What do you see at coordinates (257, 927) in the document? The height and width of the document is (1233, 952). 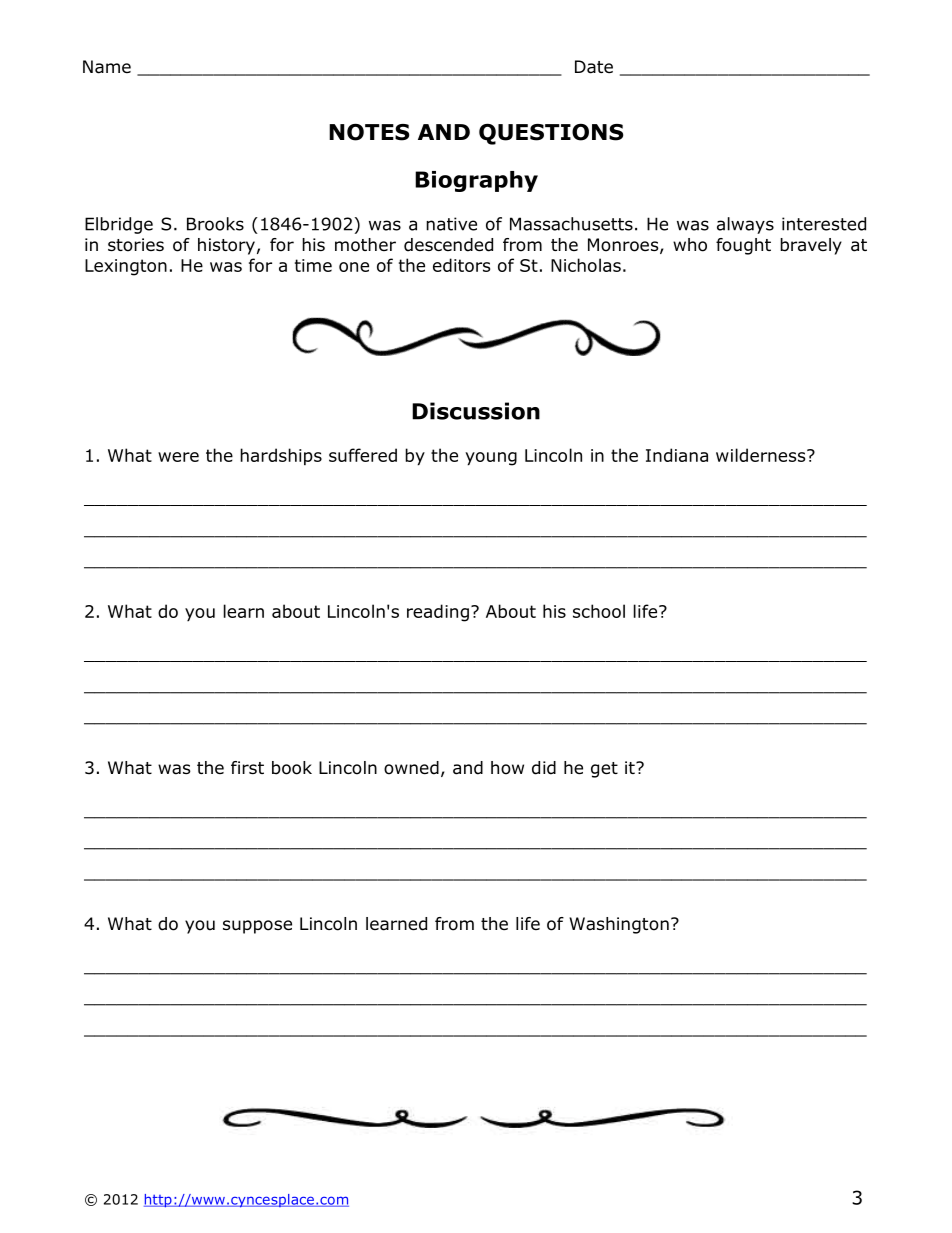 I see `suppose` at bounding box center [257, 927].
